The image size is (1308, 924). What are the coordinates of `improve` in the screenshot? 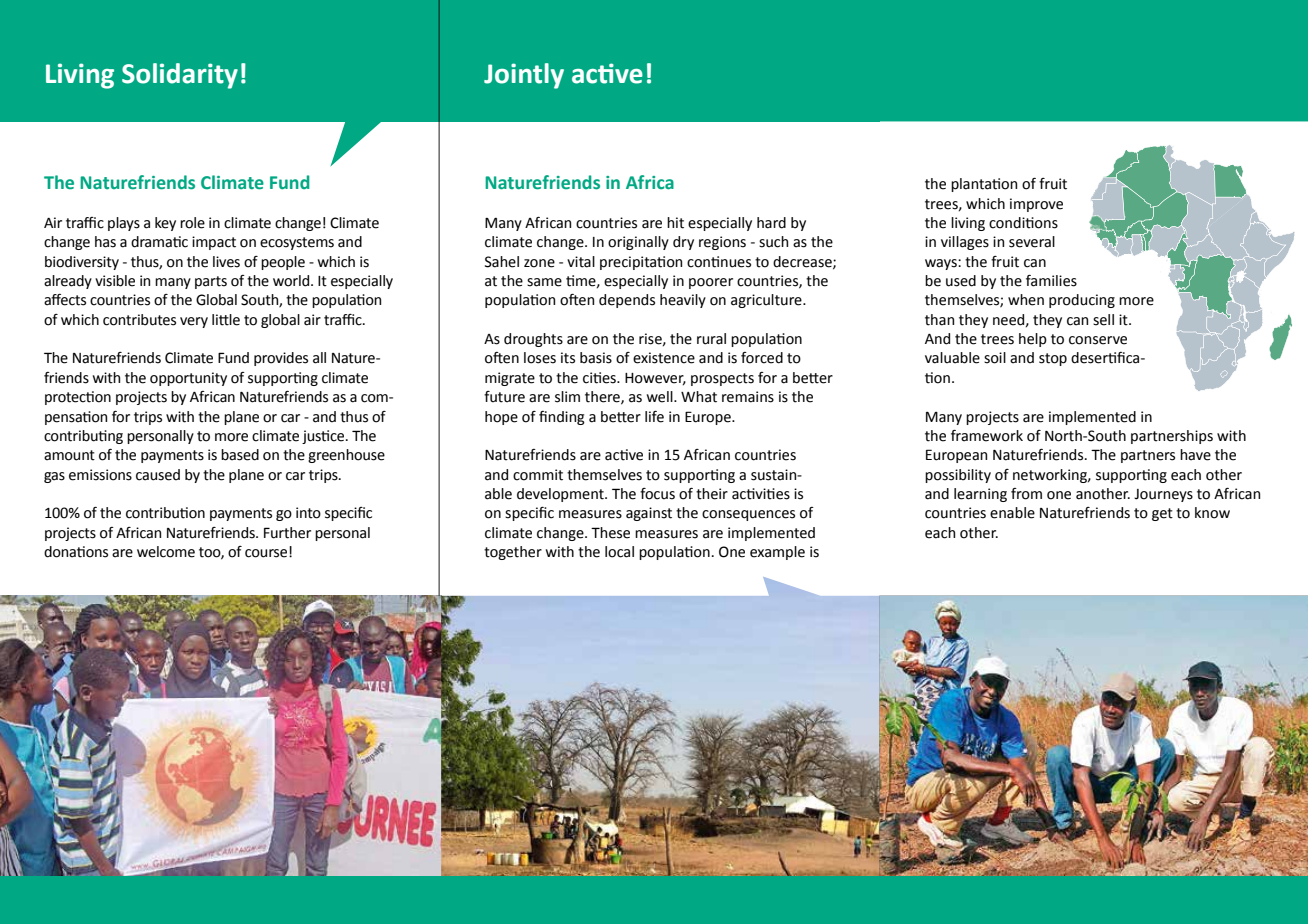 It's located at (1036, 205).
